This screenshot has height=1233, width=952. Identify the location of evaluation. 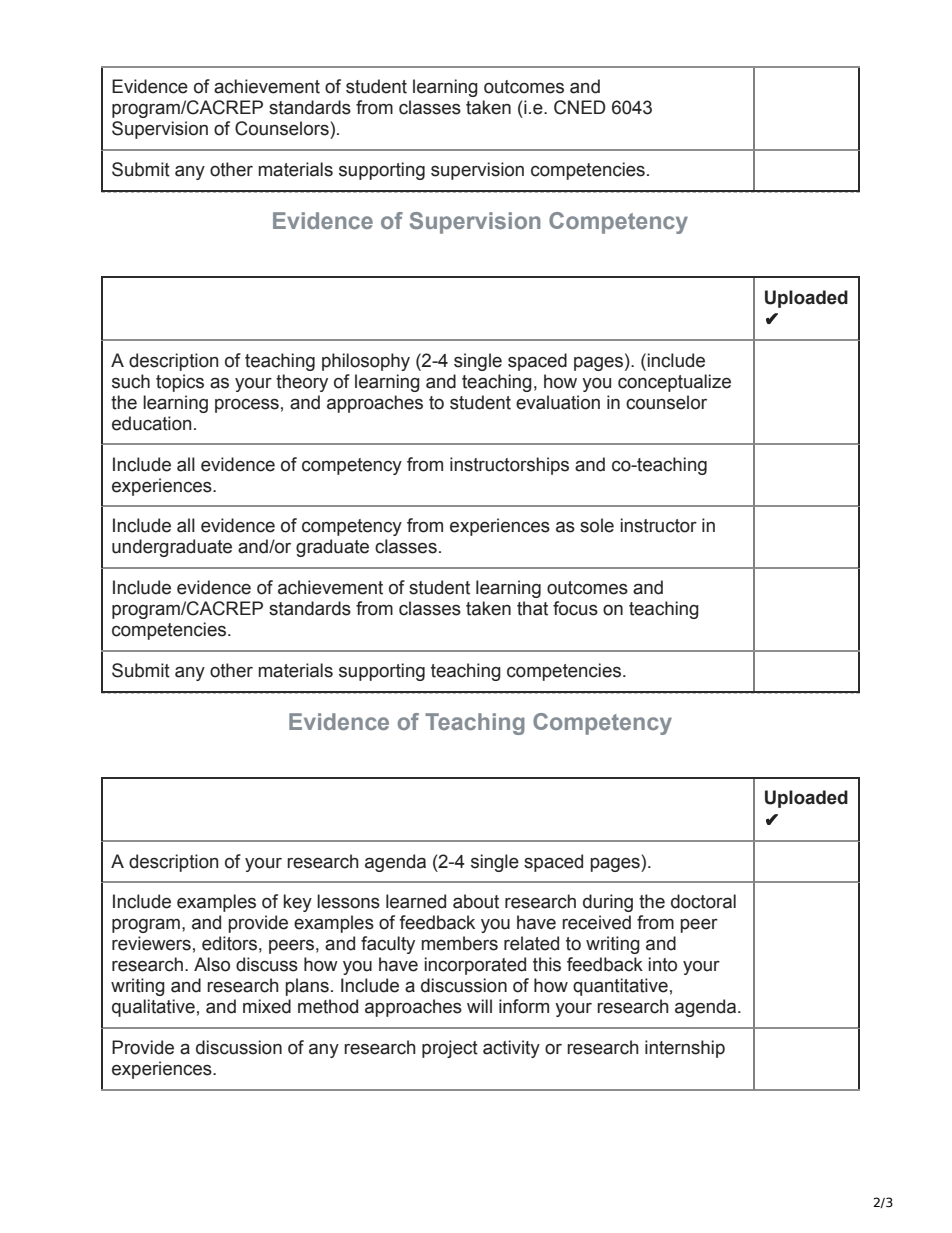
(558, 402).
